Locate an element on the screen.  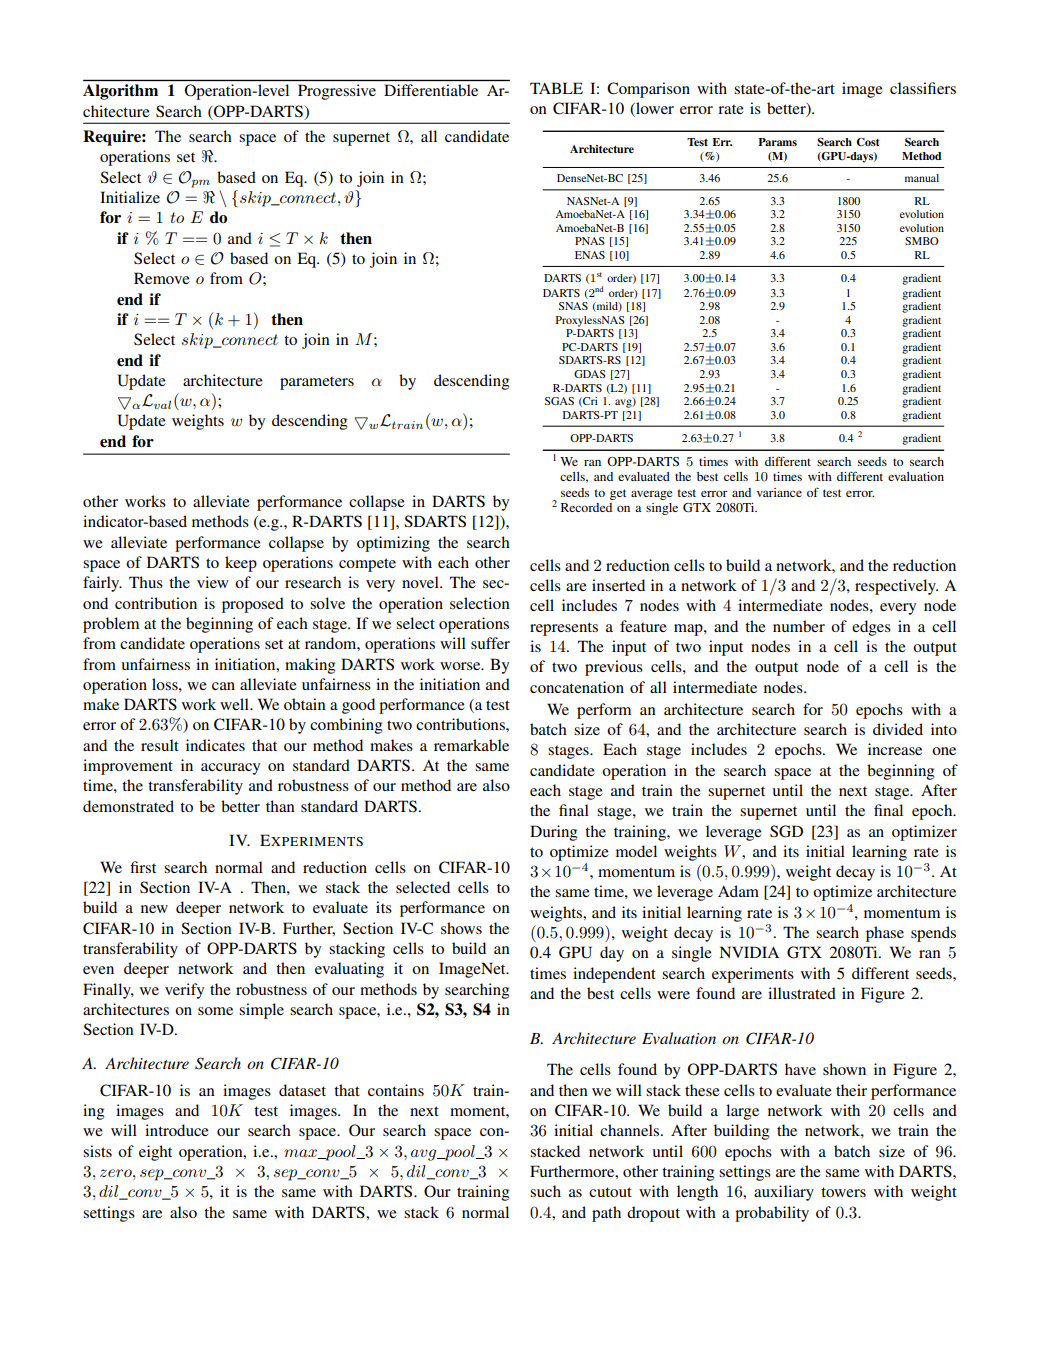
Recorded is located at coordinates (586, 507).
